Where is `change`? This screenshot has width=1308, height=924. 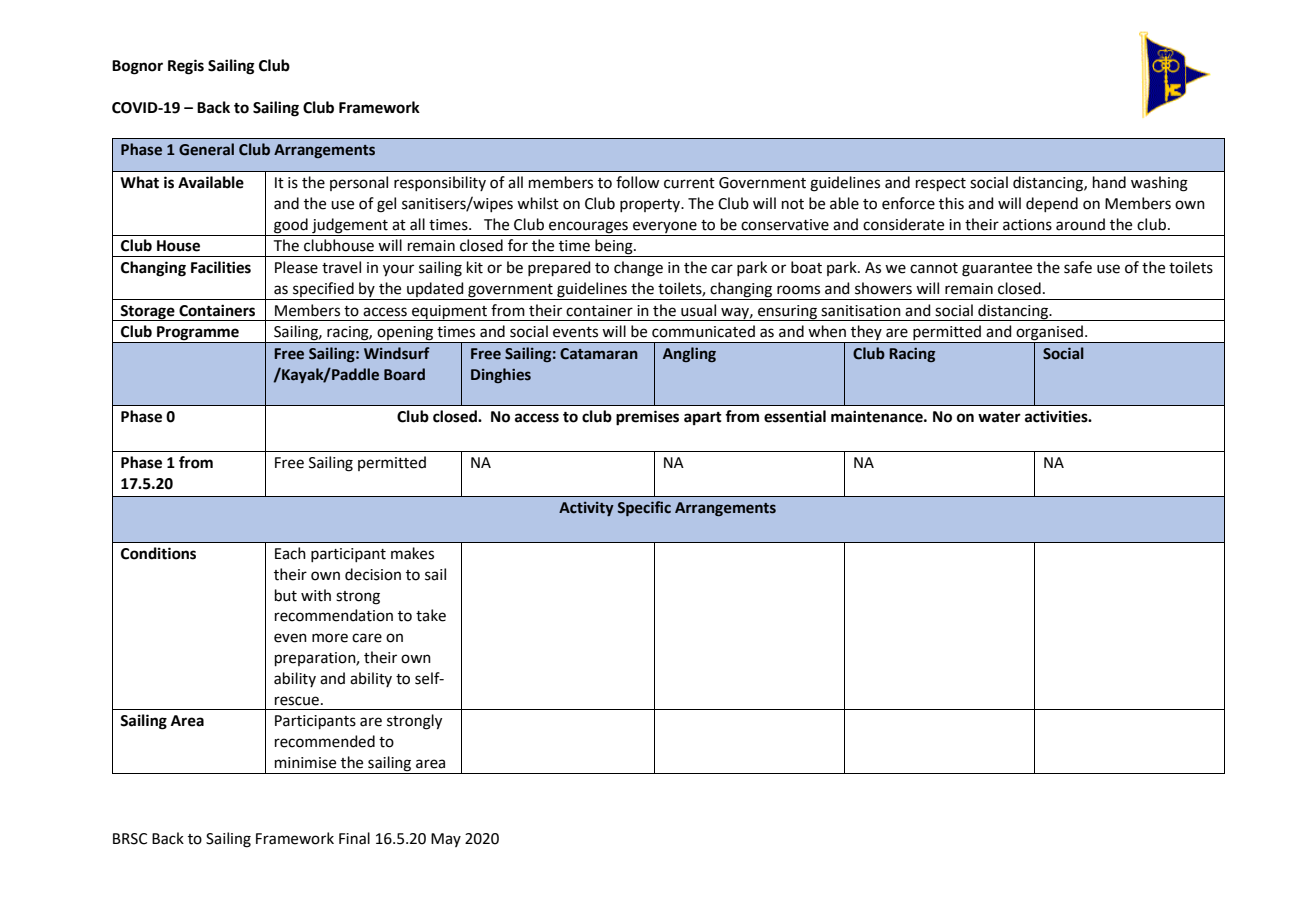
change is located at coordinates (638, 269).
